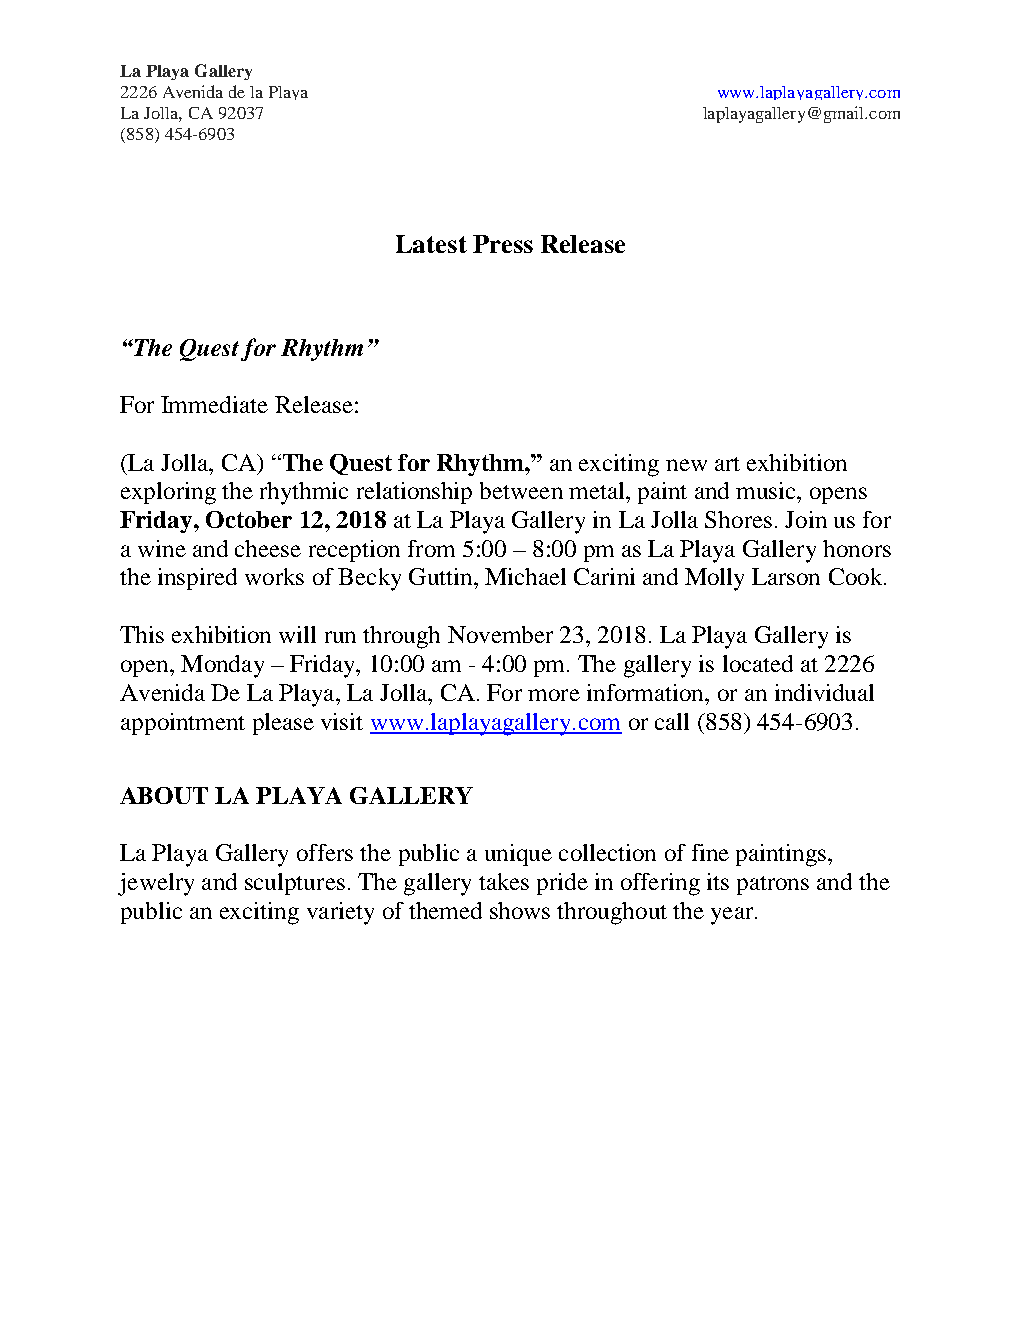 The image size is (1021, 1321). Describe the element at coordinates (197, 579) in the image. I see `inspired` at that location.
